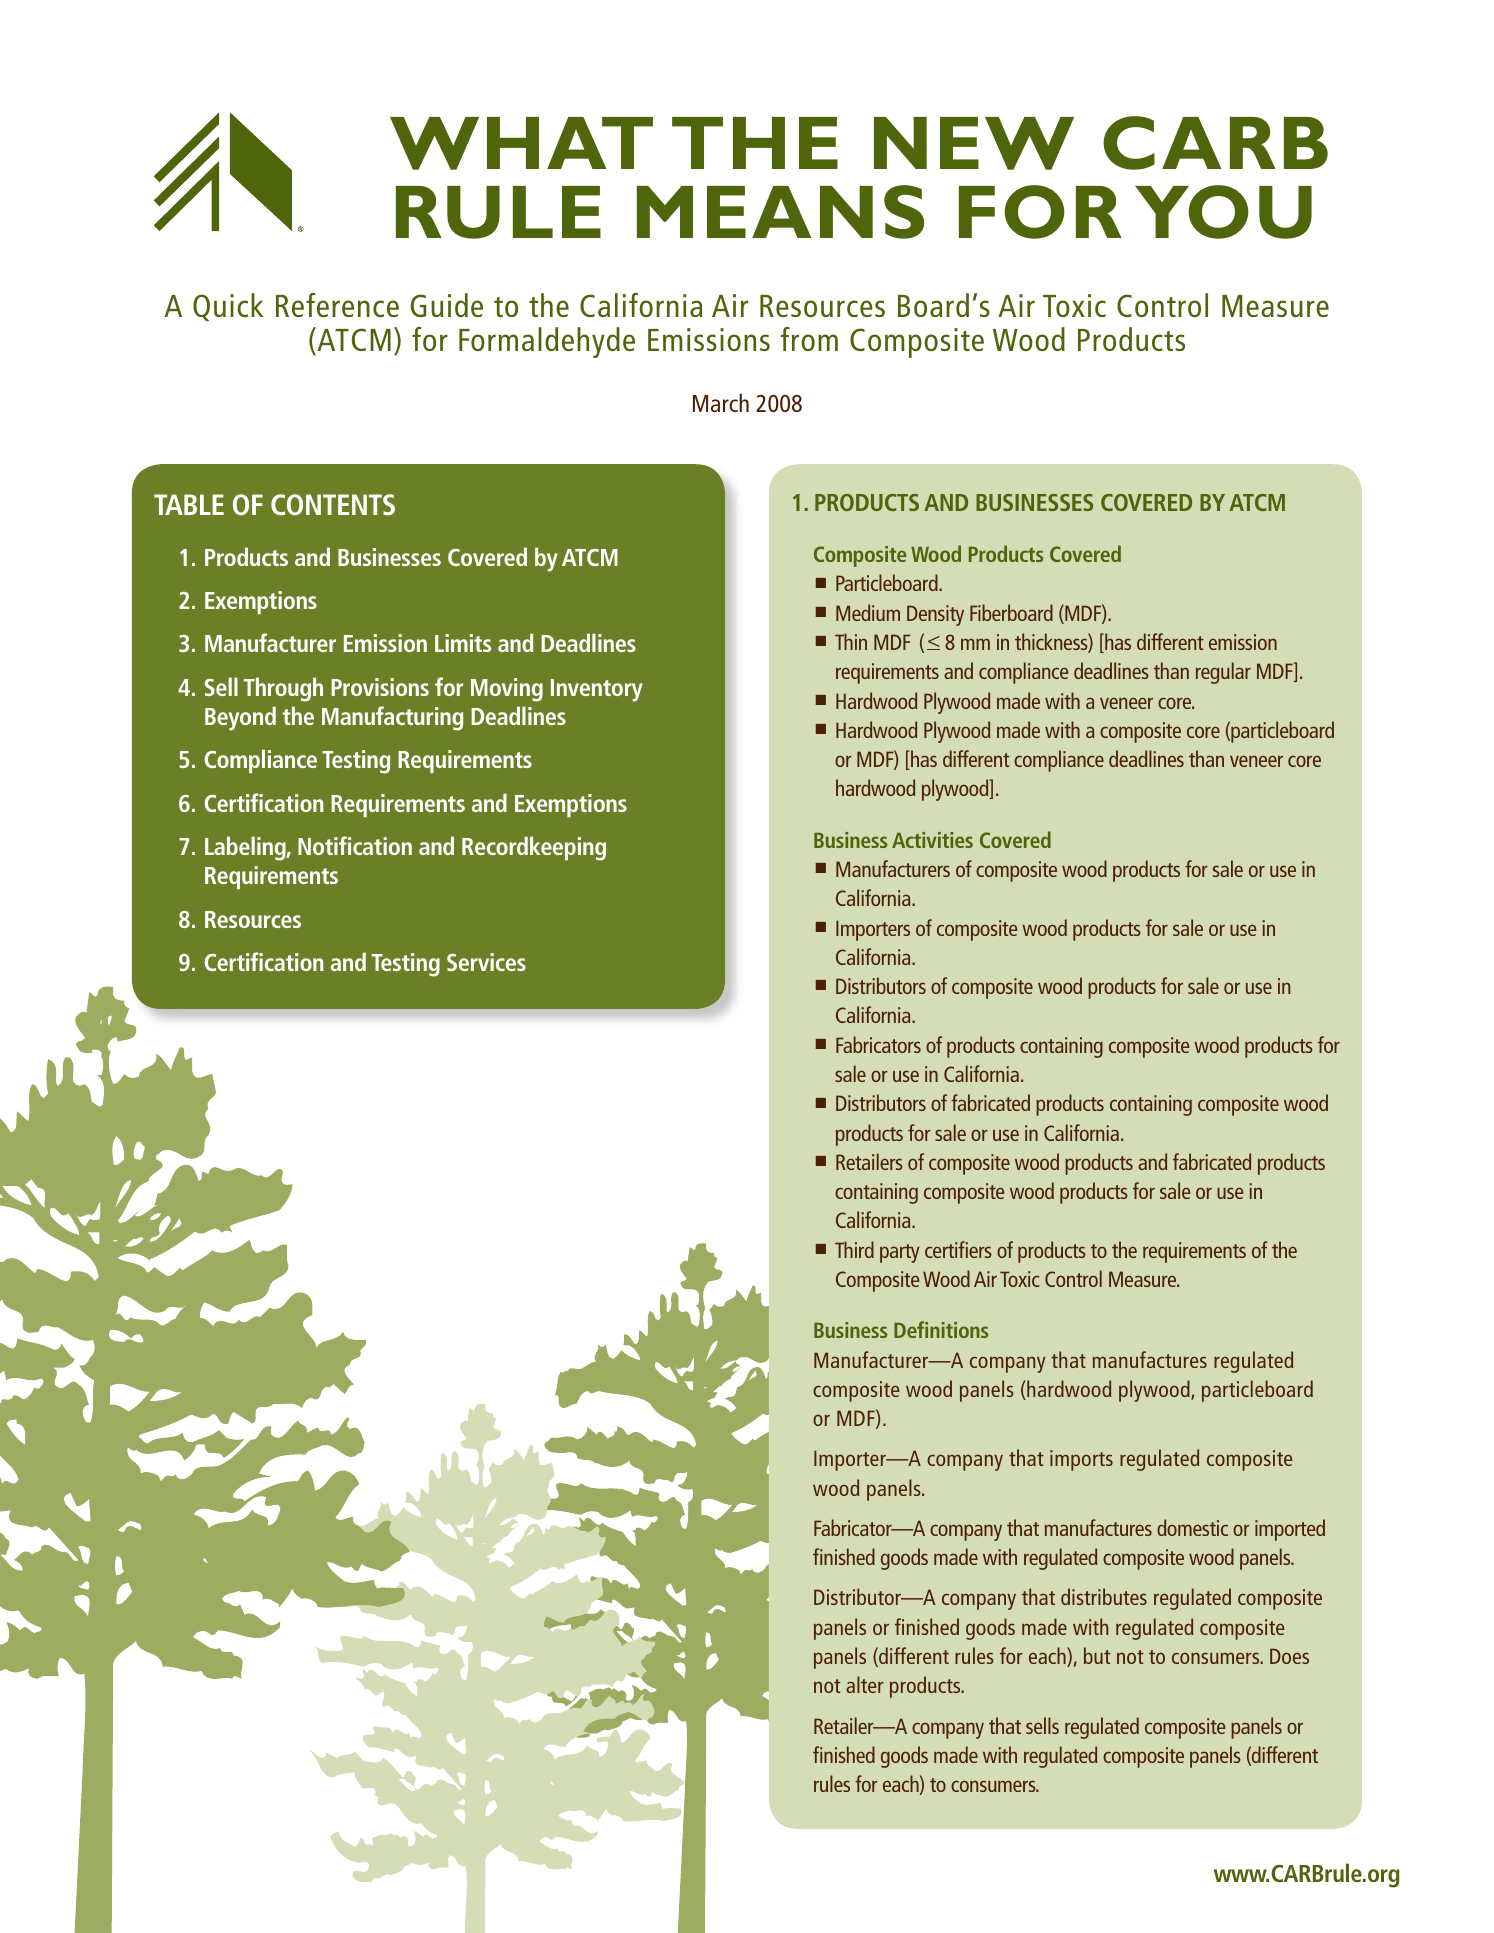  I want to click on Means, so click(780, 212).
